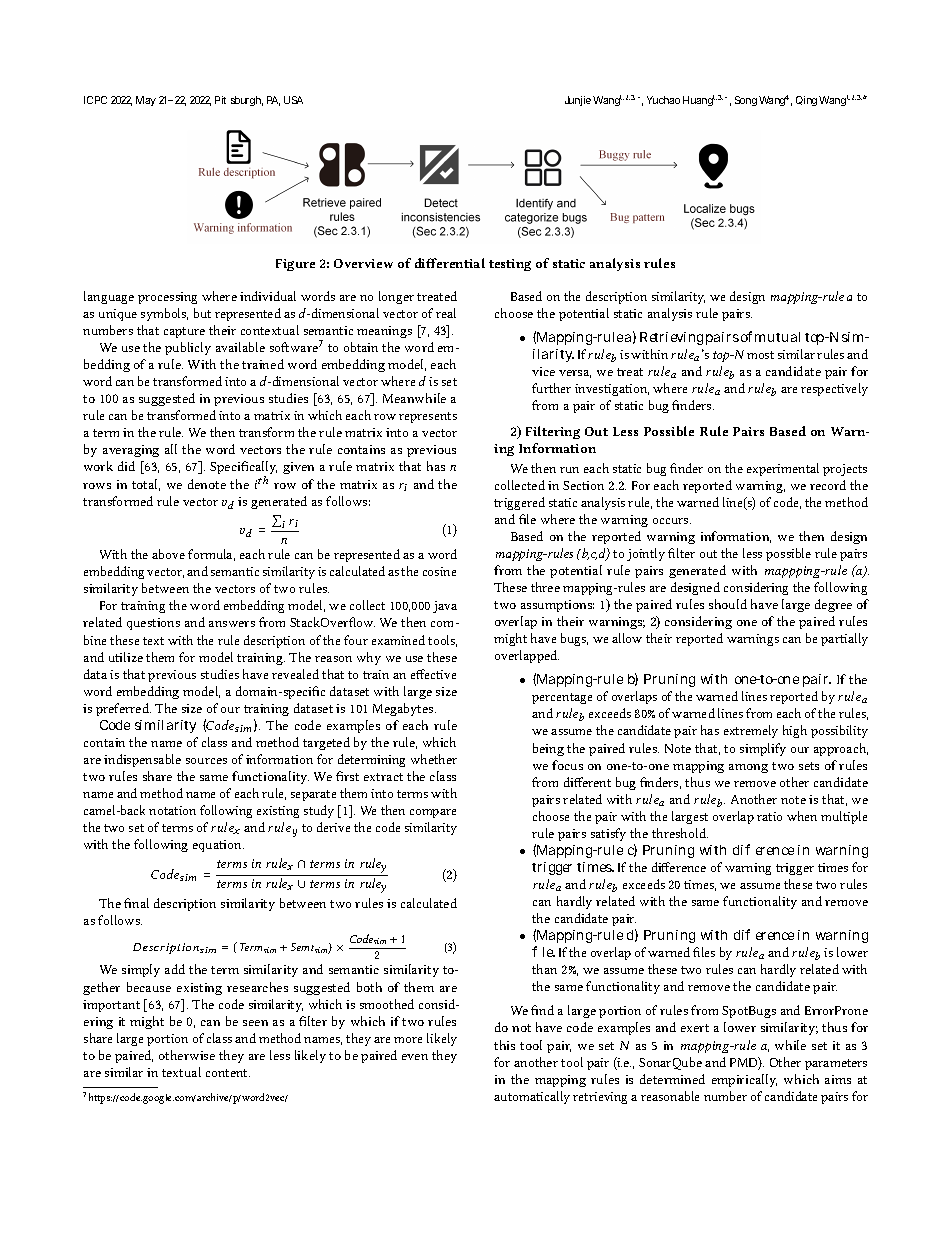 The width and height of the screenshot is (952, 1233). Describe the element at coordinates (153, 624) in the screenshot. I see `questions` at that location.
